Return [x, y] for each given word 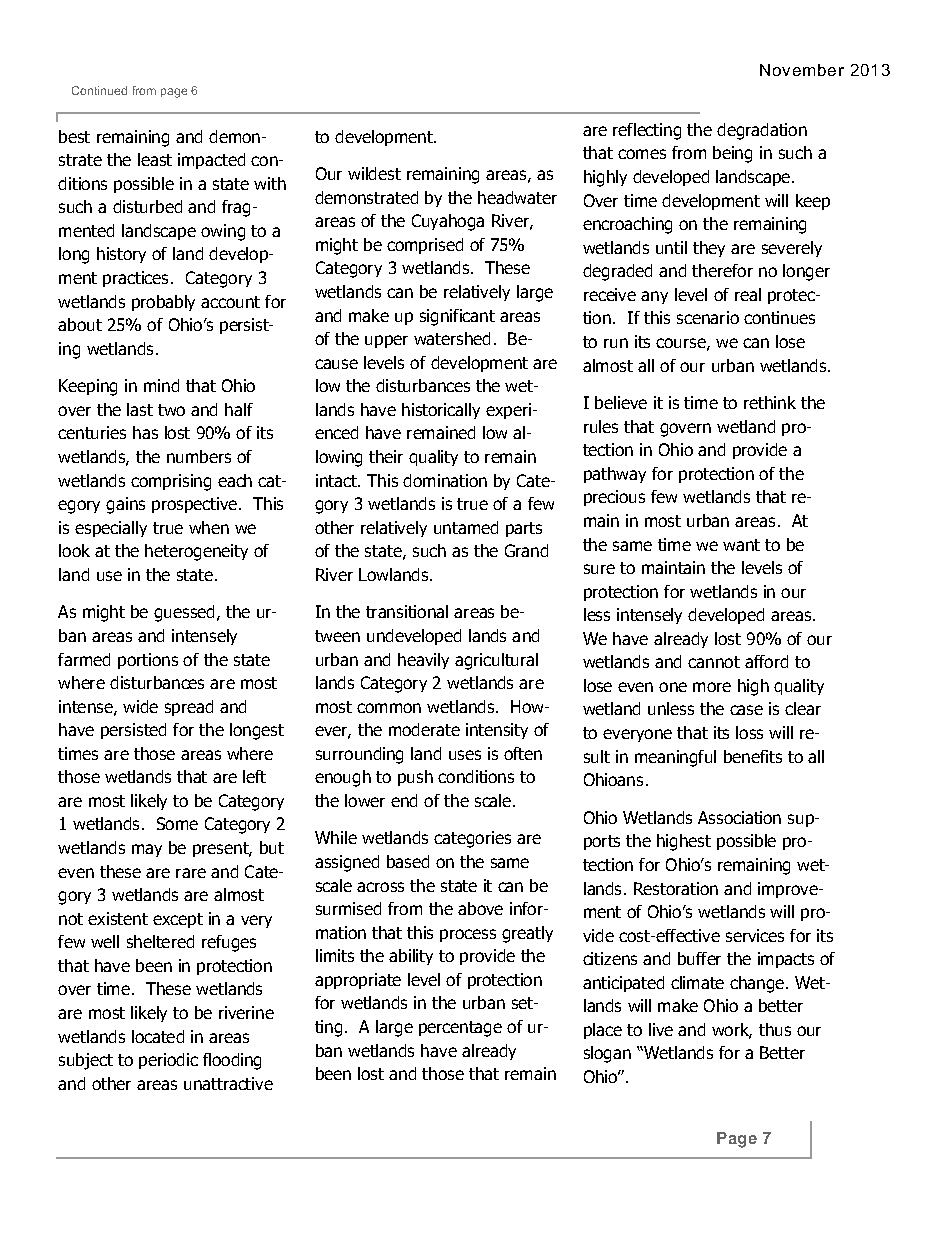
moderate [424, 729]
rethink [770, 402]
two [171, 410]
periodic [168, 1061]
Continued [99, 90]
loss [749, 732]
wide [140, 706]
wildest [374, 173]
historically [441, 411]
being [732, 154]
